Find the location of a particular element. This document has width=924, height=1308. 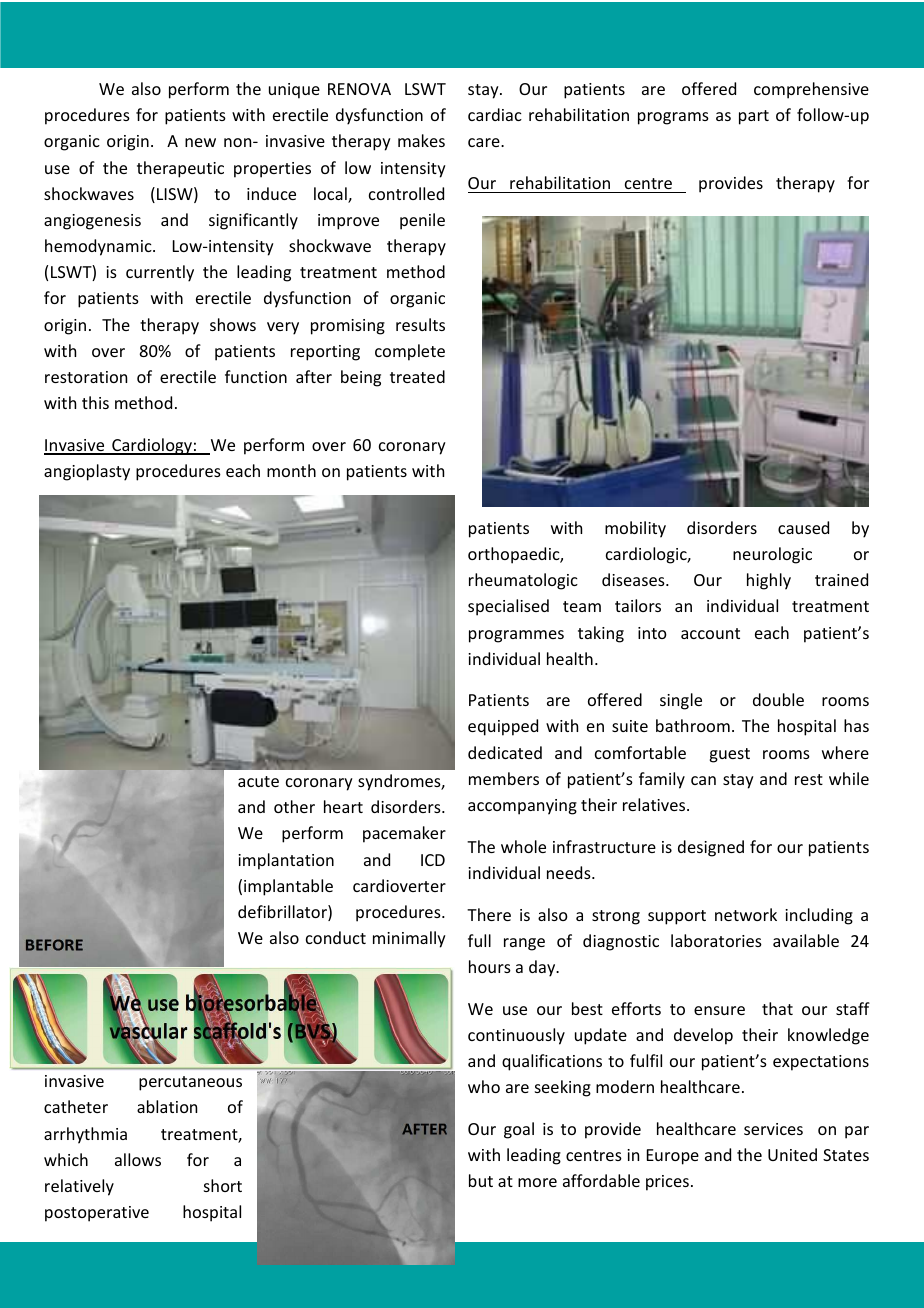

treated is located at coordinates (417, 376).
